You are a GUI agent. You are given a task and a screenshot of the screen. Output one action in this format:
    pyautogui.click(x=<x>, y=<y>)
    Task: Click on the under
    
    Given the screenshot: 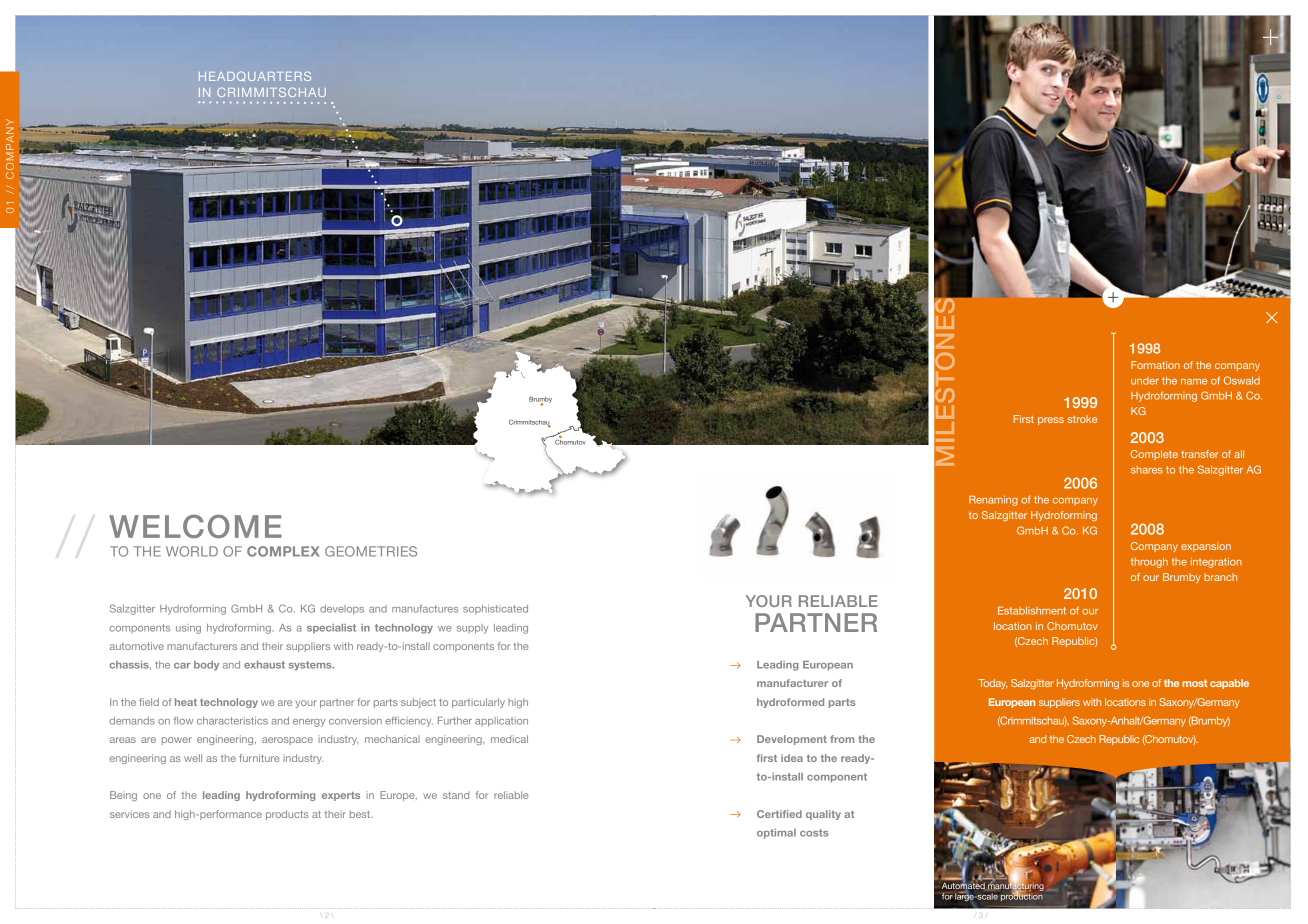 What is the action you would take?
    pyautogui.click(x=1145, y=381)
